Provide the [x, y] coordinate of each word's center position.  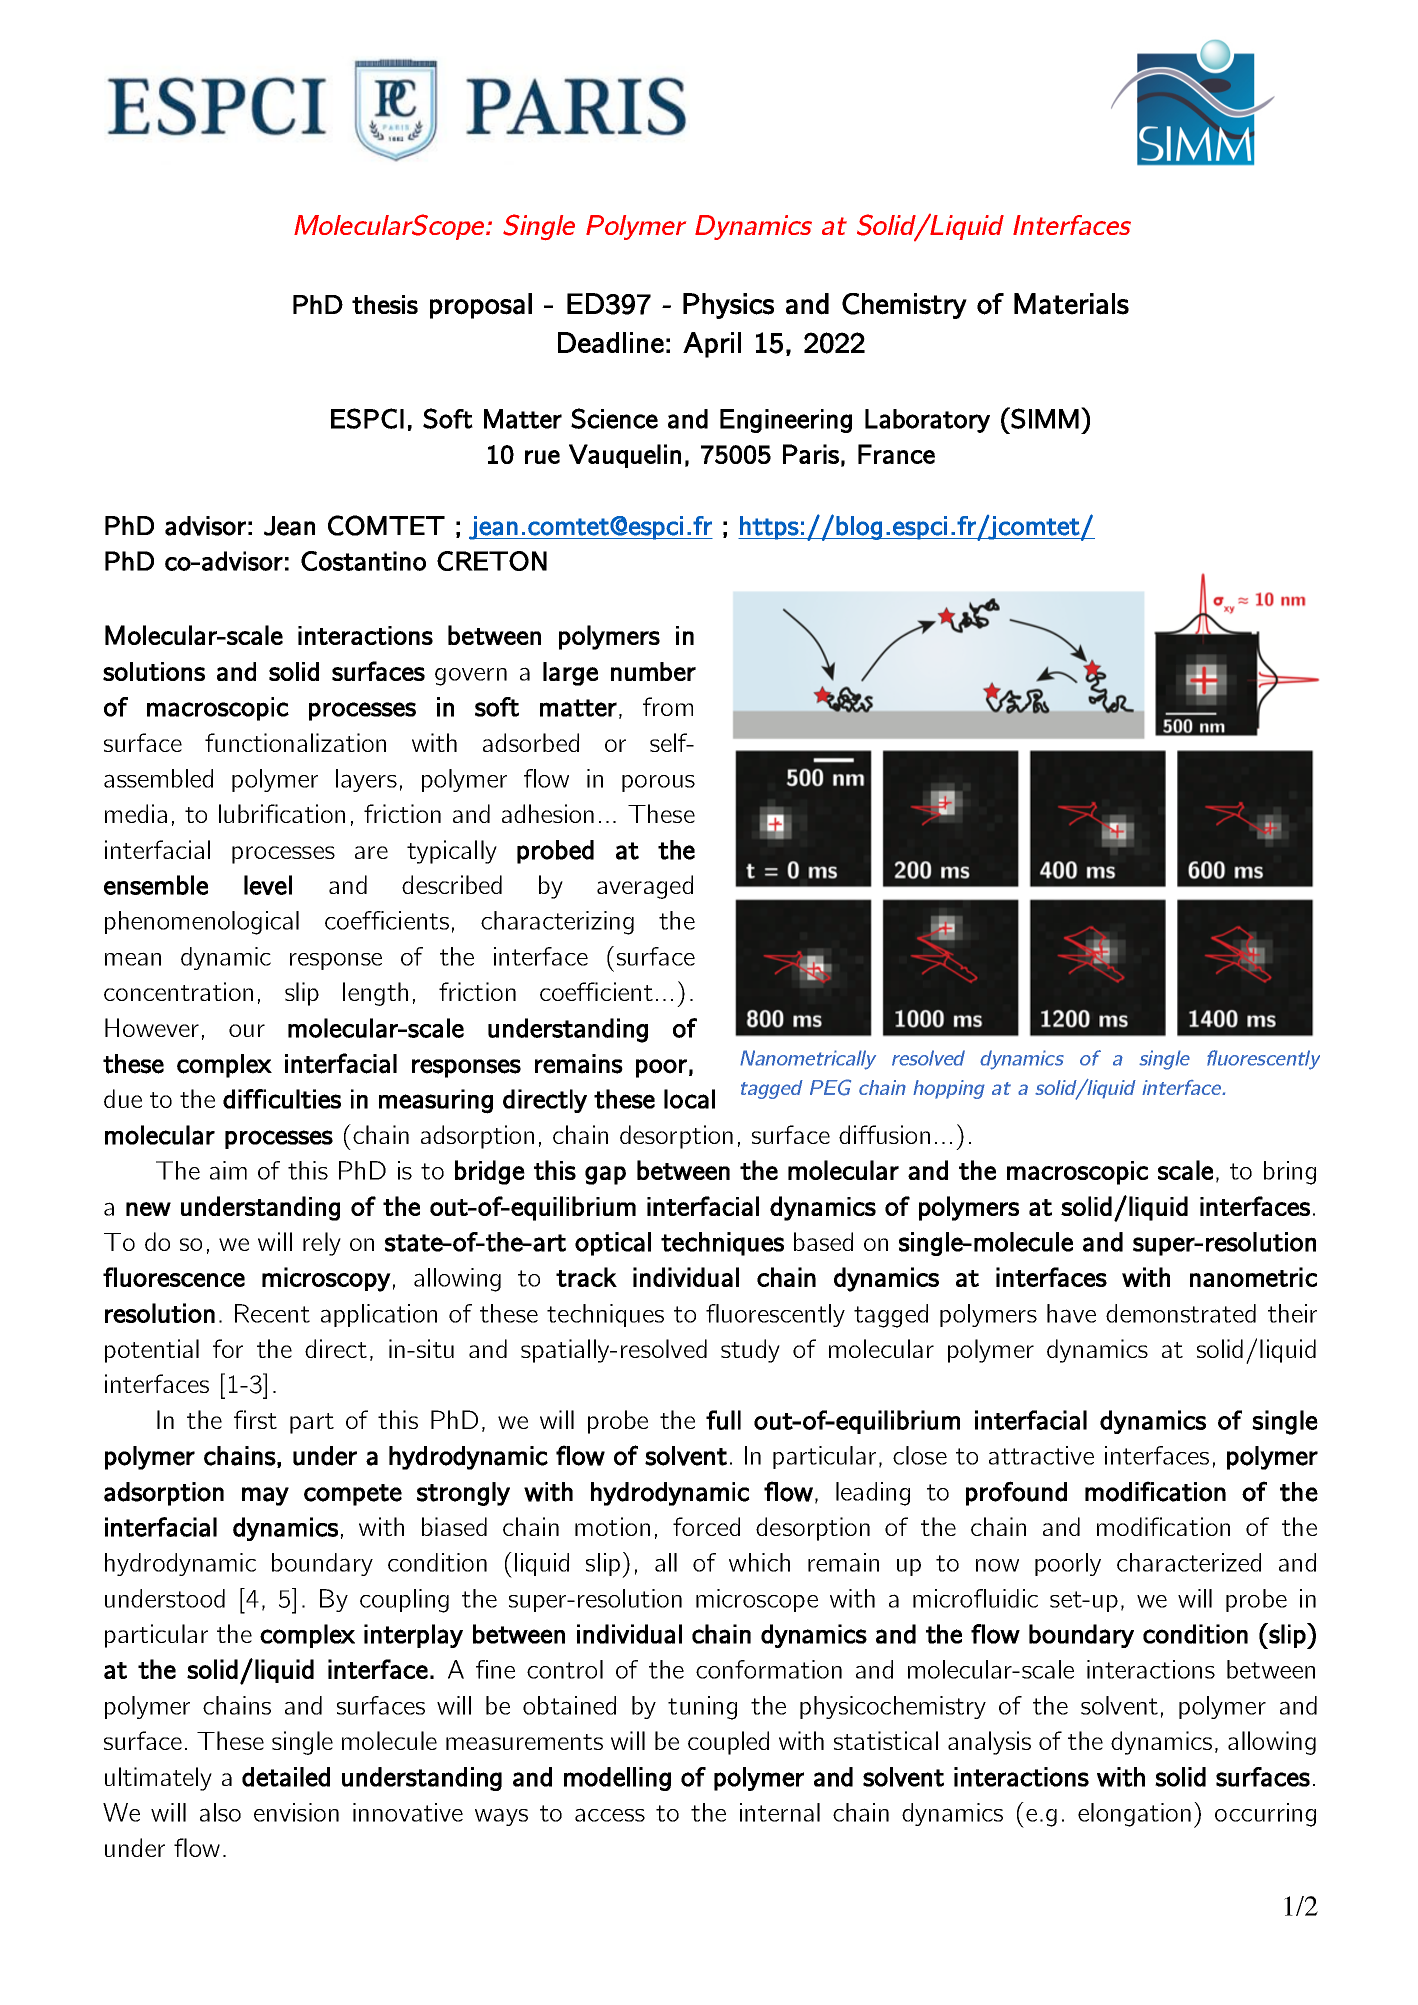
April [712, 345]
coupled [728, 1743]
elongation [1134, 1815]
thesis [385, 304]
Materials [1071, 304]
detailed [286, 1777]
